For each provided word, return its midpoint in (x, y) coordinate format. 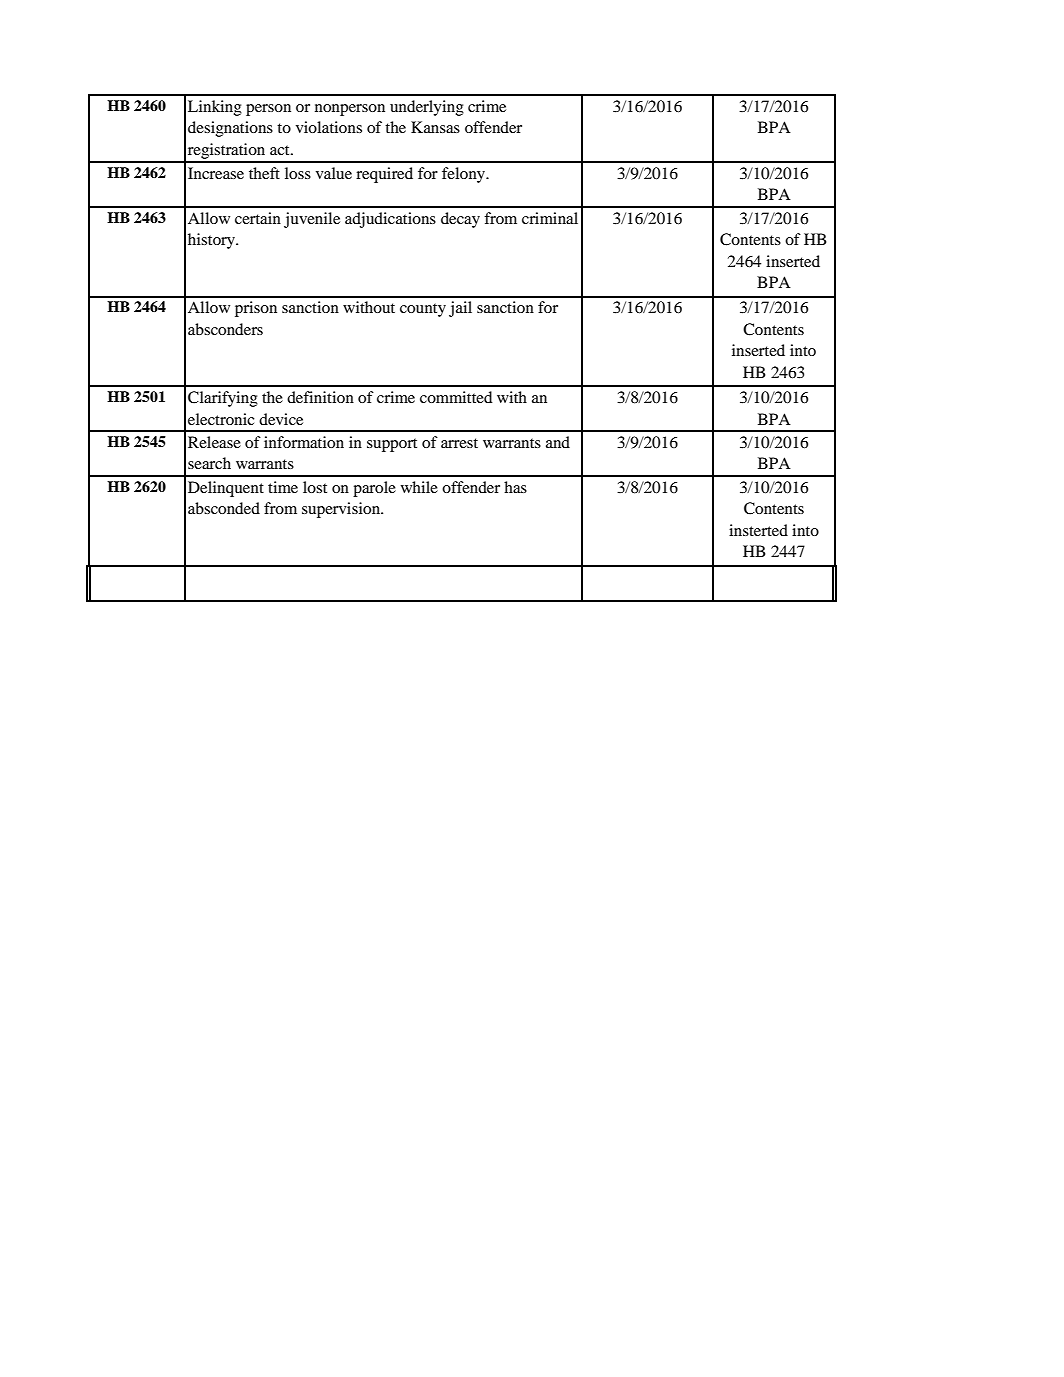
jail (460, 309)
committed (456, 397)
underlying (427, 108)
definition (320, 397)
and (558, 442)
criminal (550, 218)
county (423, 310)
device (281, 419)
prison (256, 309)
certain (258, 218)
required (384, 175)
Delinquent (226, 489)
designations (230, 129)
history (213, 241)
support (392, 445)
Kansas (435, 127)
